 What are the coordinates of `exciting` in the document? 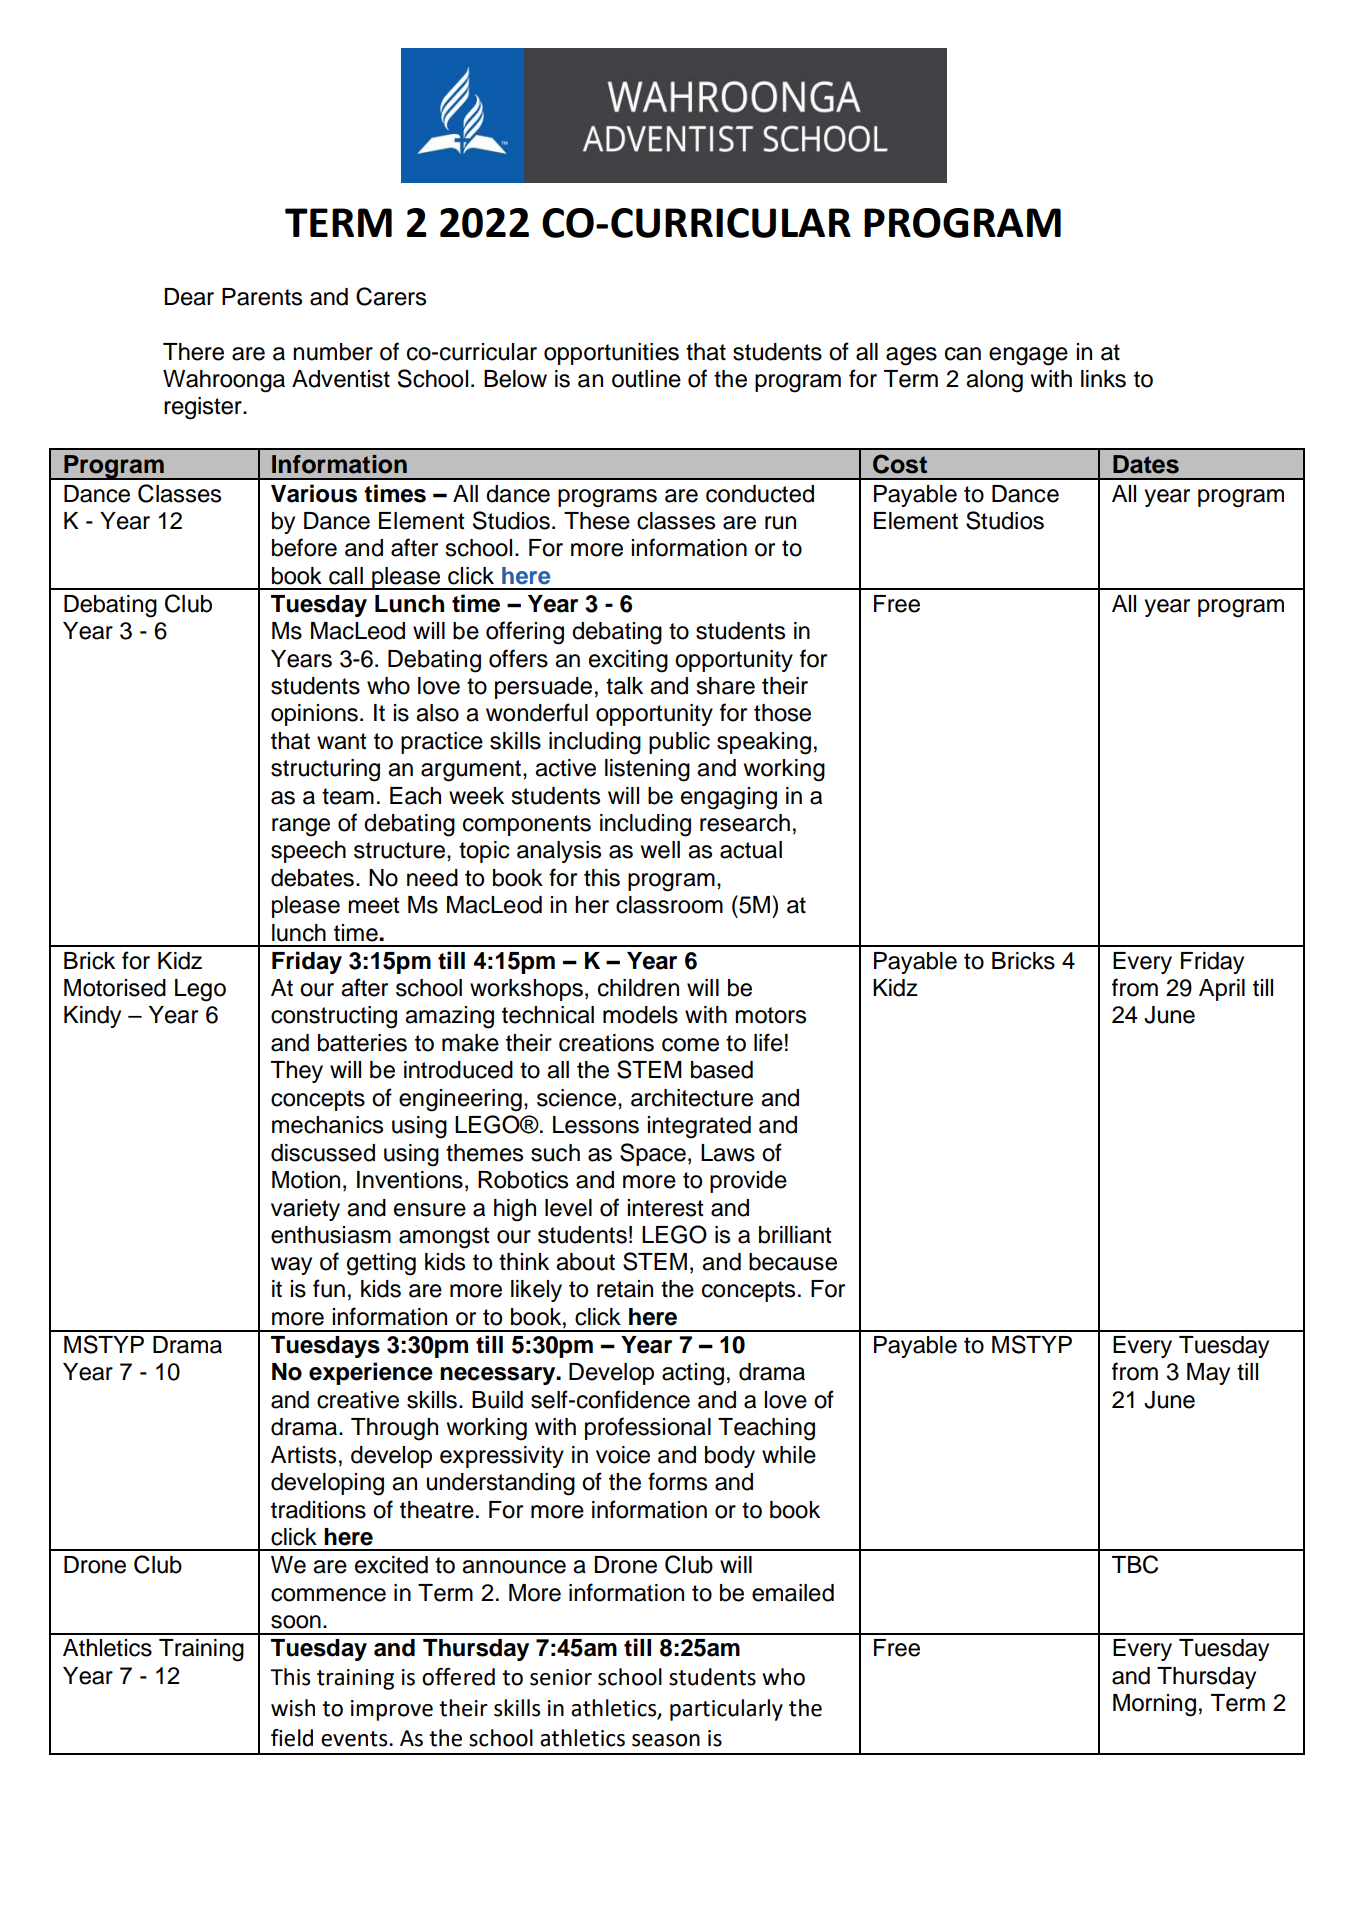 It's located at (628, 661).
